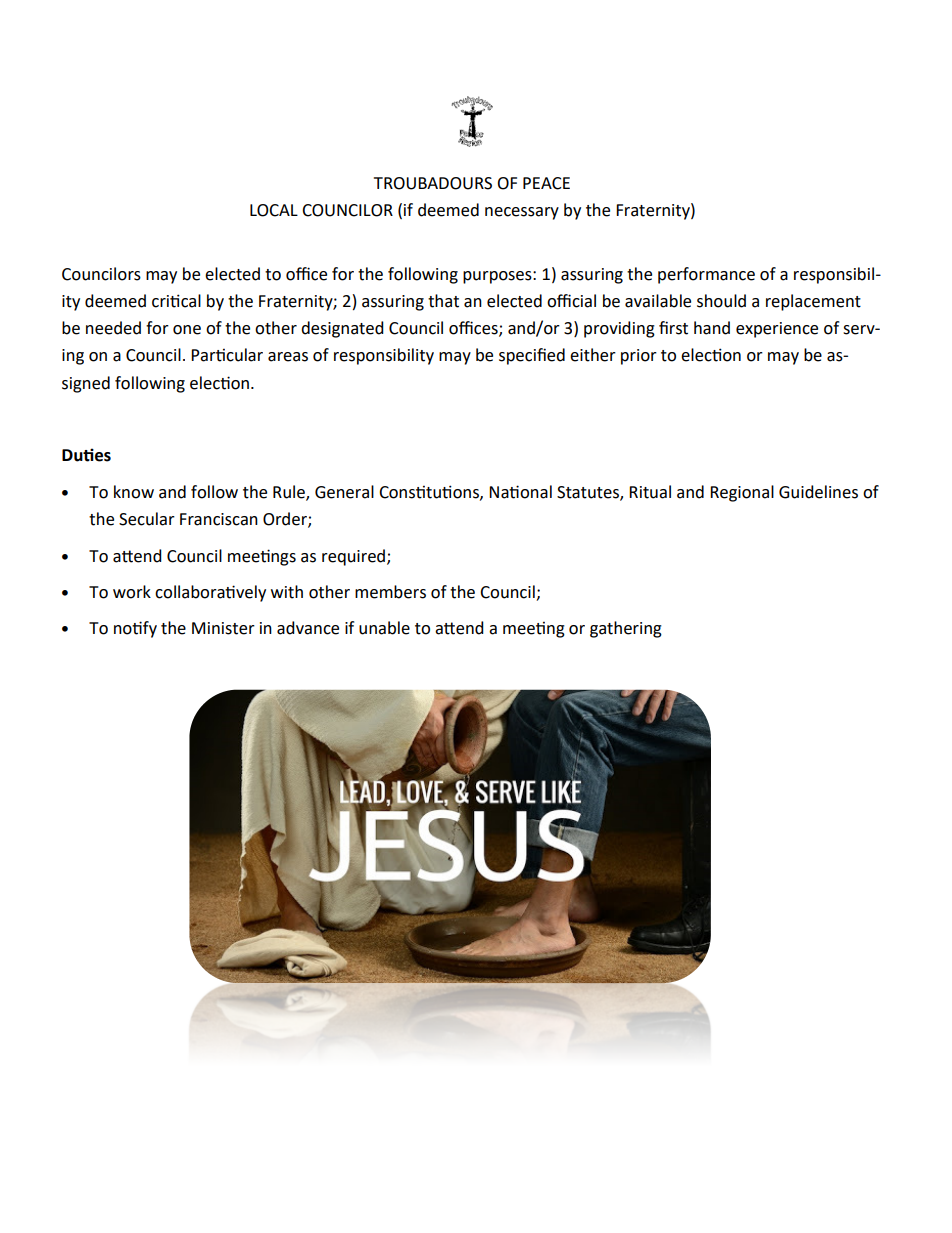  I want to click on PEACE, so click(546, 183).
